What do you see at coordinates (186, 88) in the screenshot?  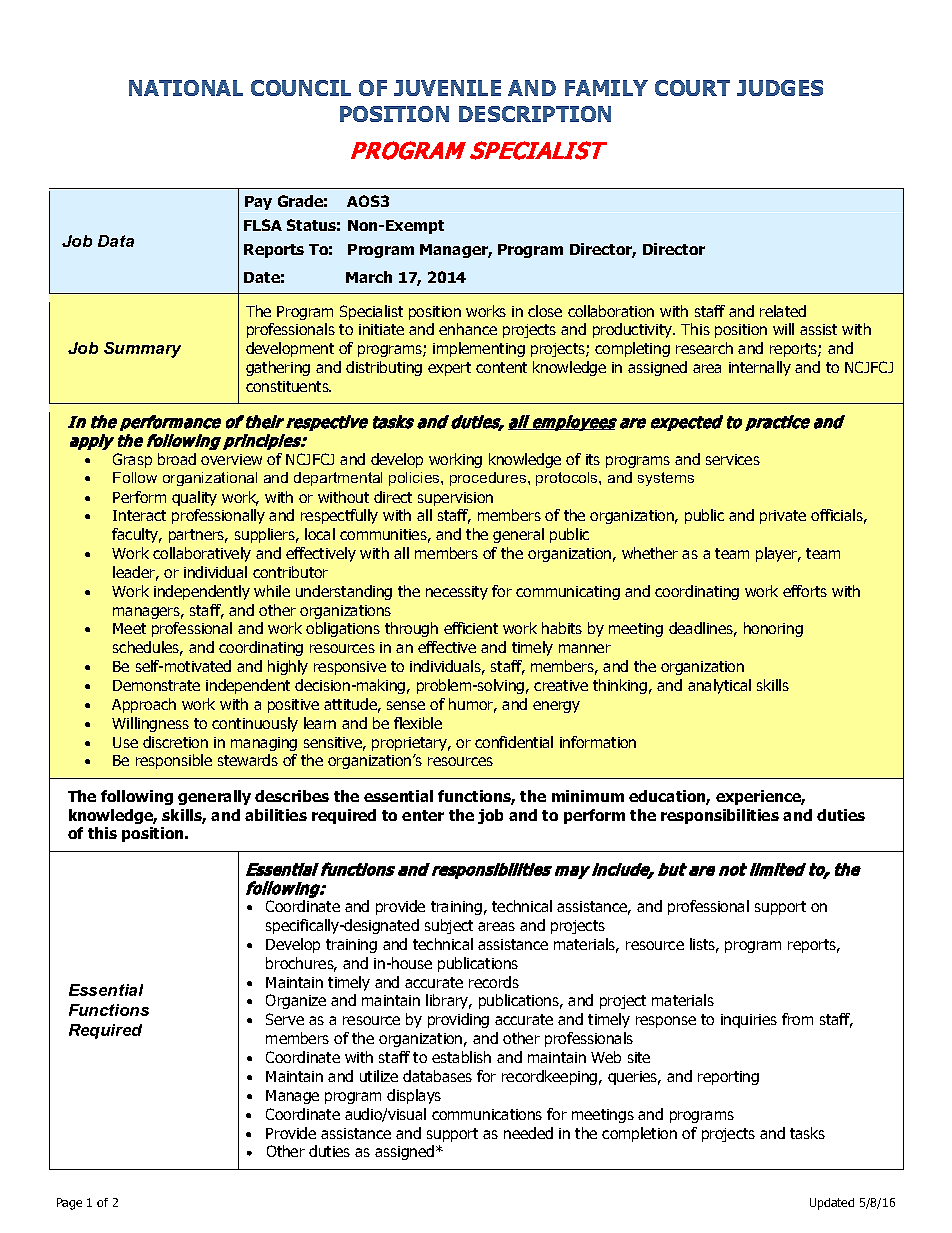 I see `NATIONAL` at bounding box center [186, 88].
